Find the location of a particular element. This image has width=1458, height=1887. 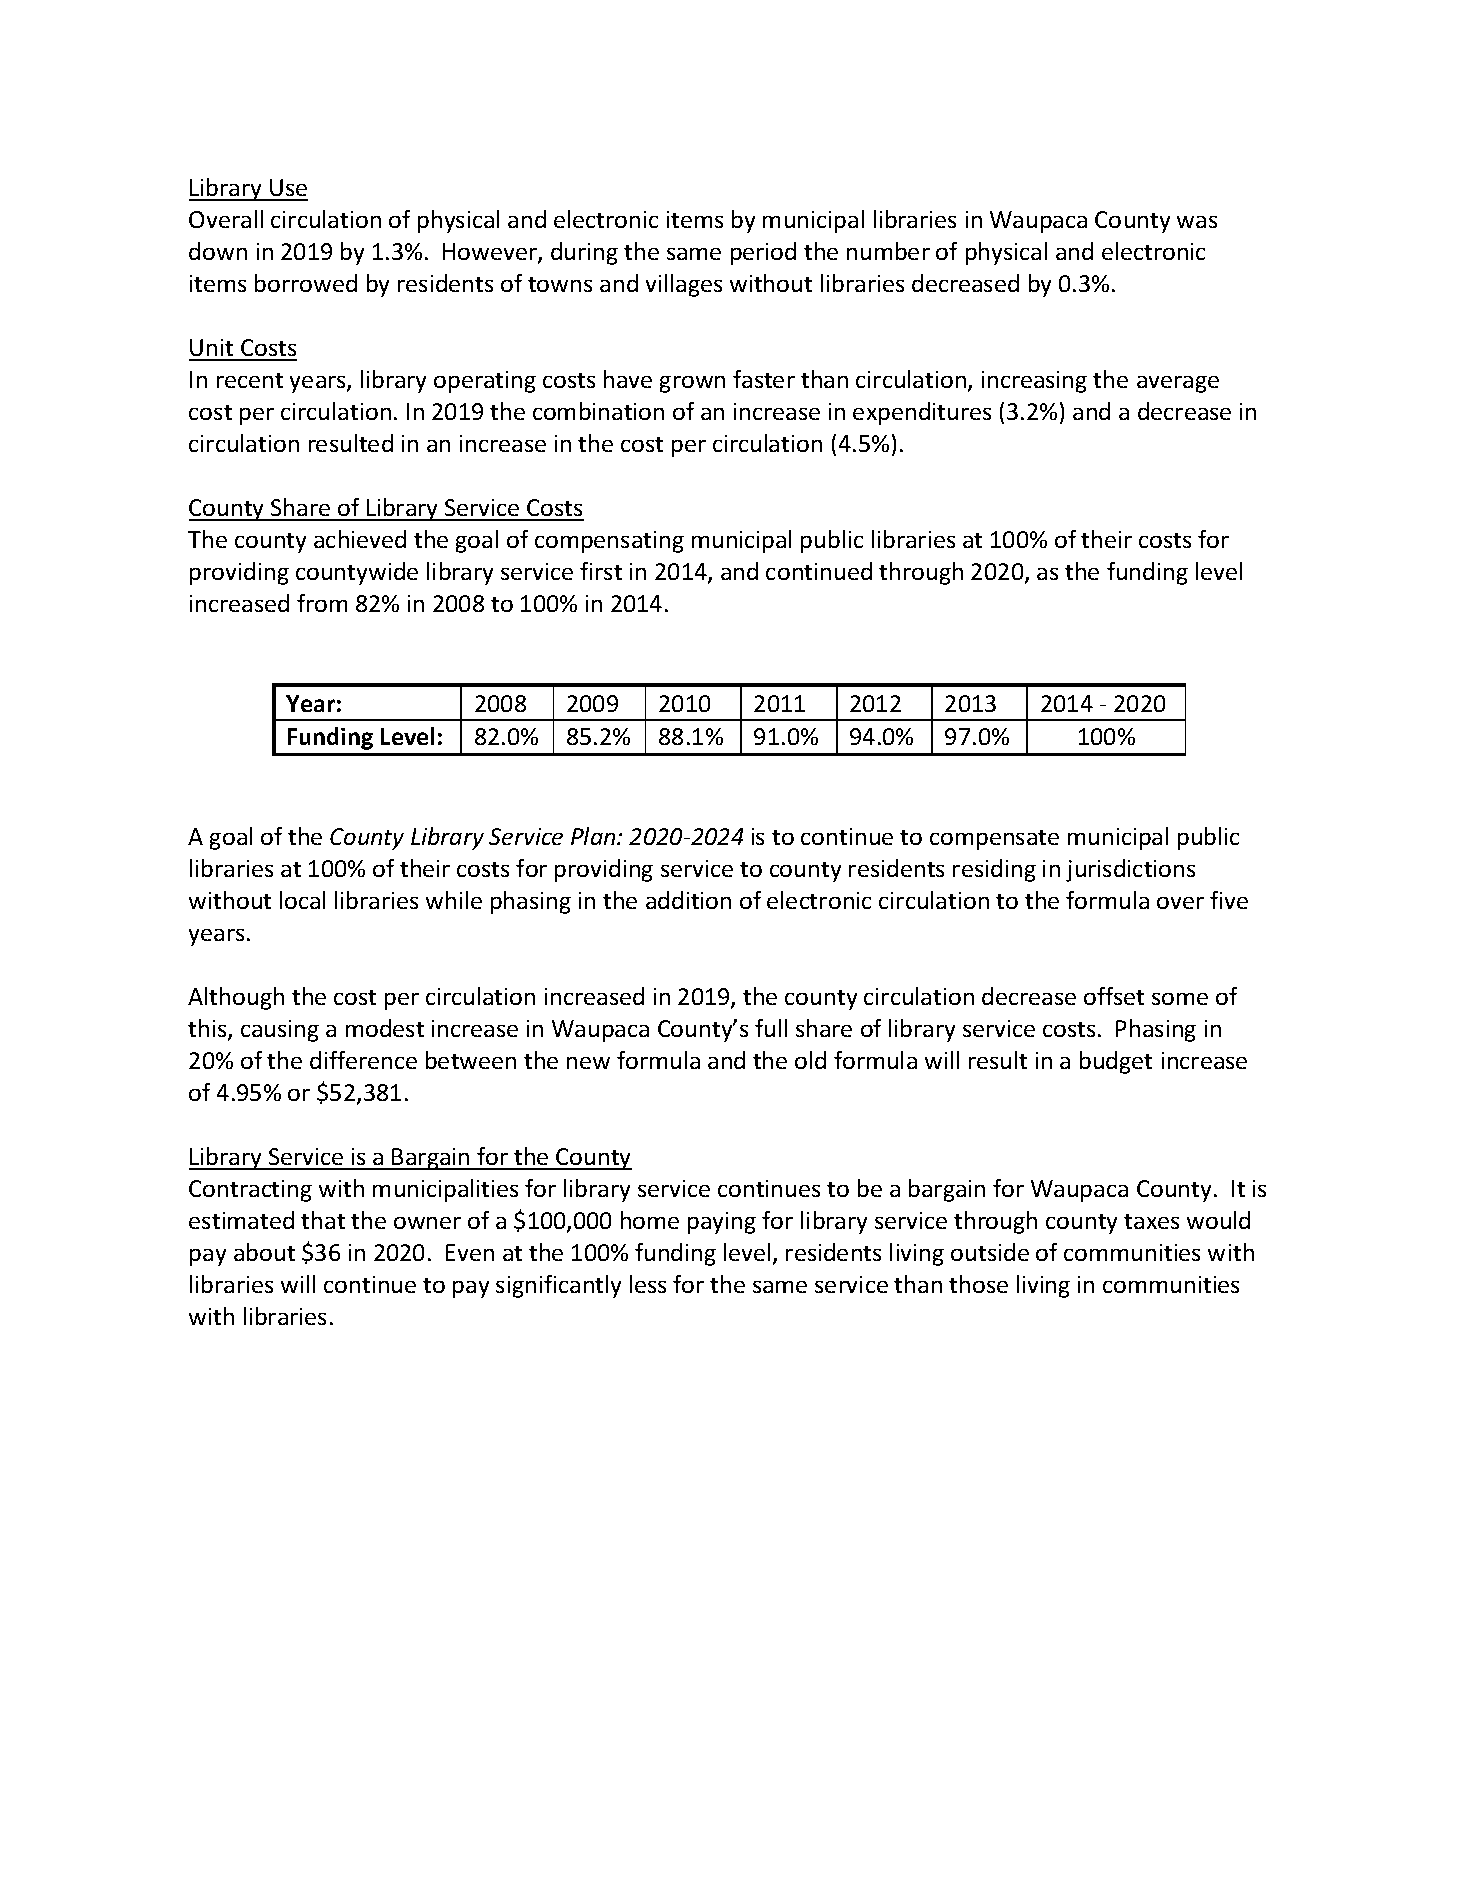

about is located at coordinates (264, 1252).
